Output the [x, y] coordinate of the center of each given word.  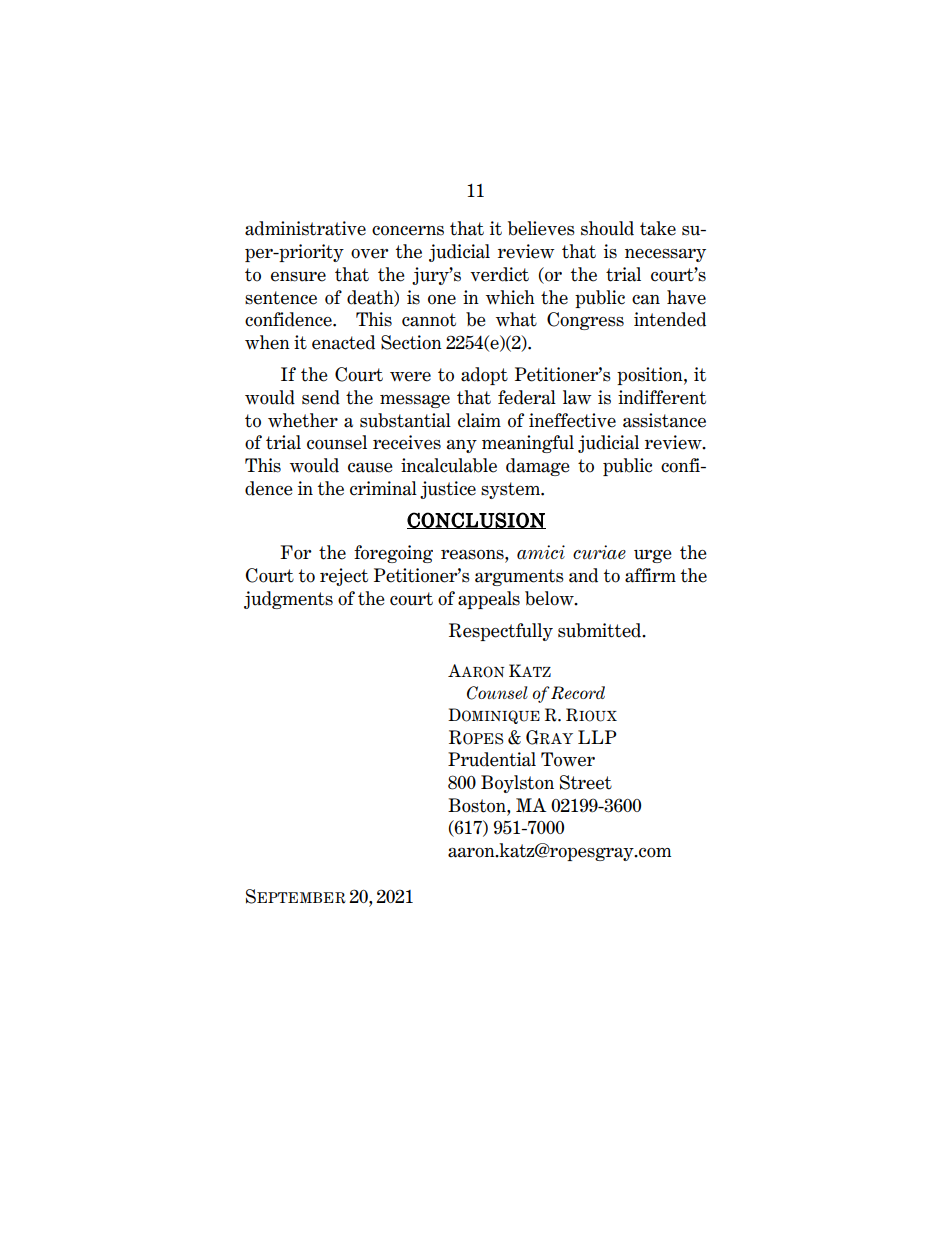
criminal [383, 488]
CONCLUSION [476, 520]
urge [653, 556]
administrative [305, 228]
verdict [499, 274]
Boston [478, 805]
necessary [665, 255]
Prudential [492, 759]
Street [586, 782]
